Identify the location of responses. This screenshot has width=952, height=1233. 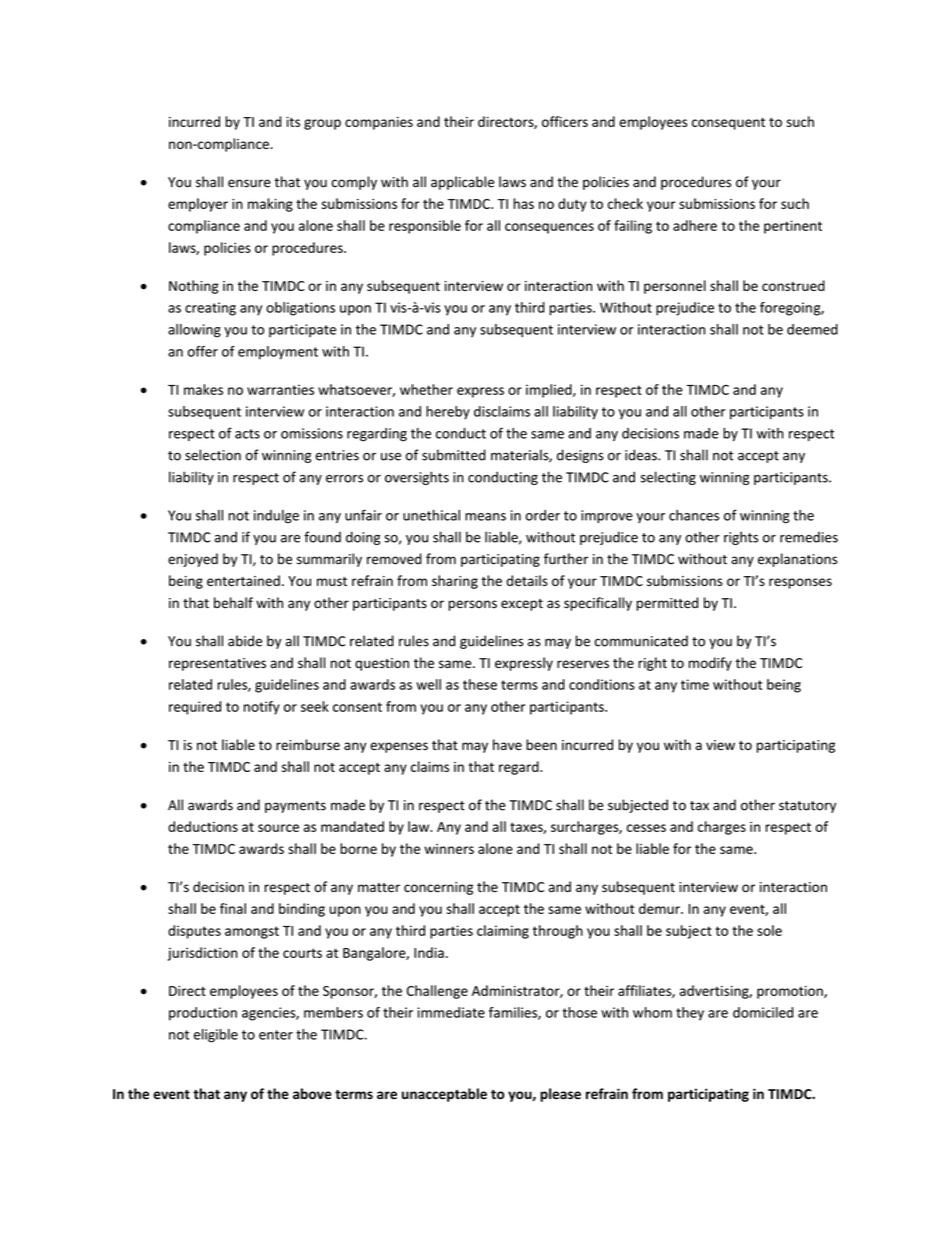
(800, 583).
